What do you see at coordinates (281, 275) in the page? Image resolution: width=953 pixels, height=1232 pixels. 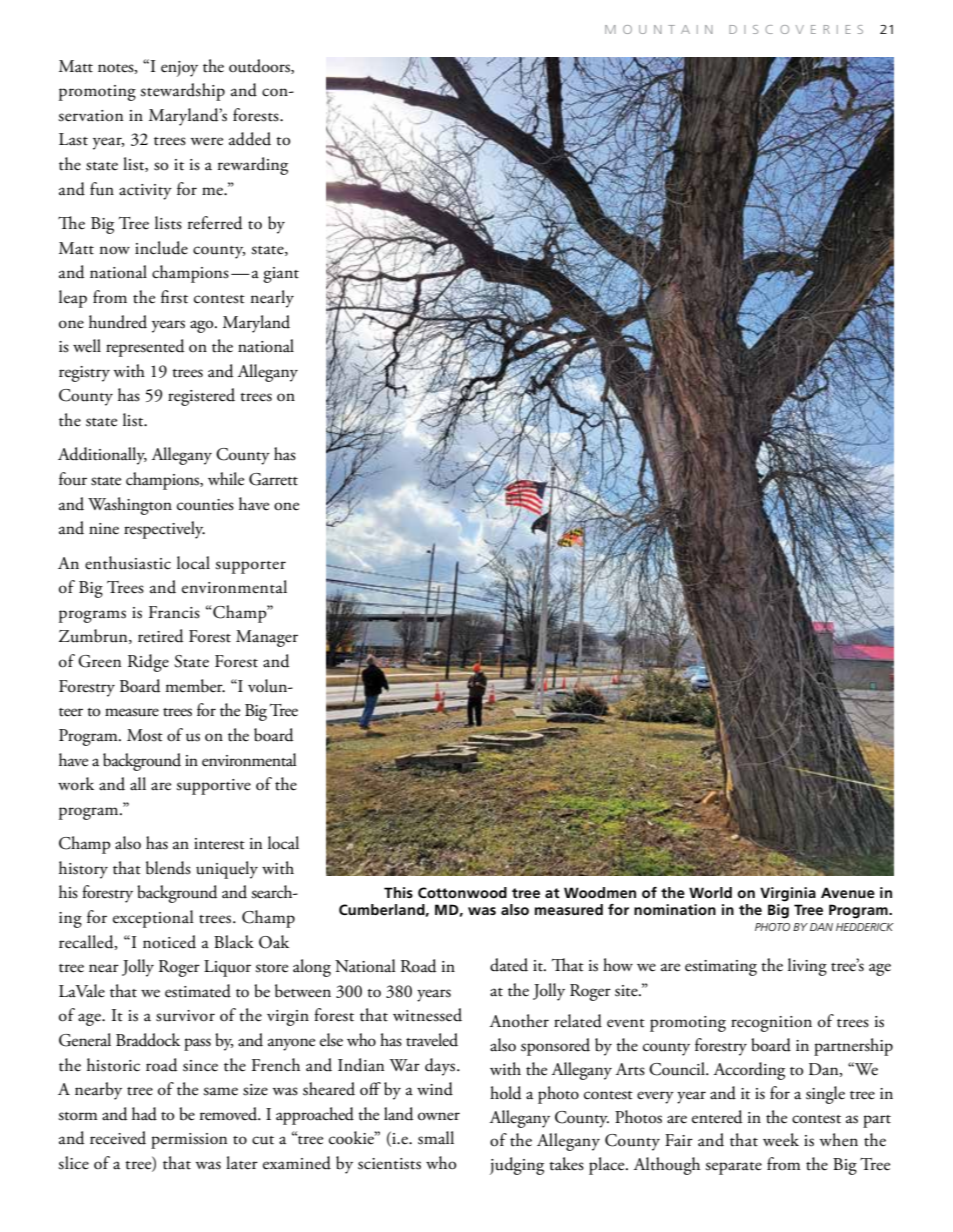 I see `giant` at bounding box center [281, 275].
